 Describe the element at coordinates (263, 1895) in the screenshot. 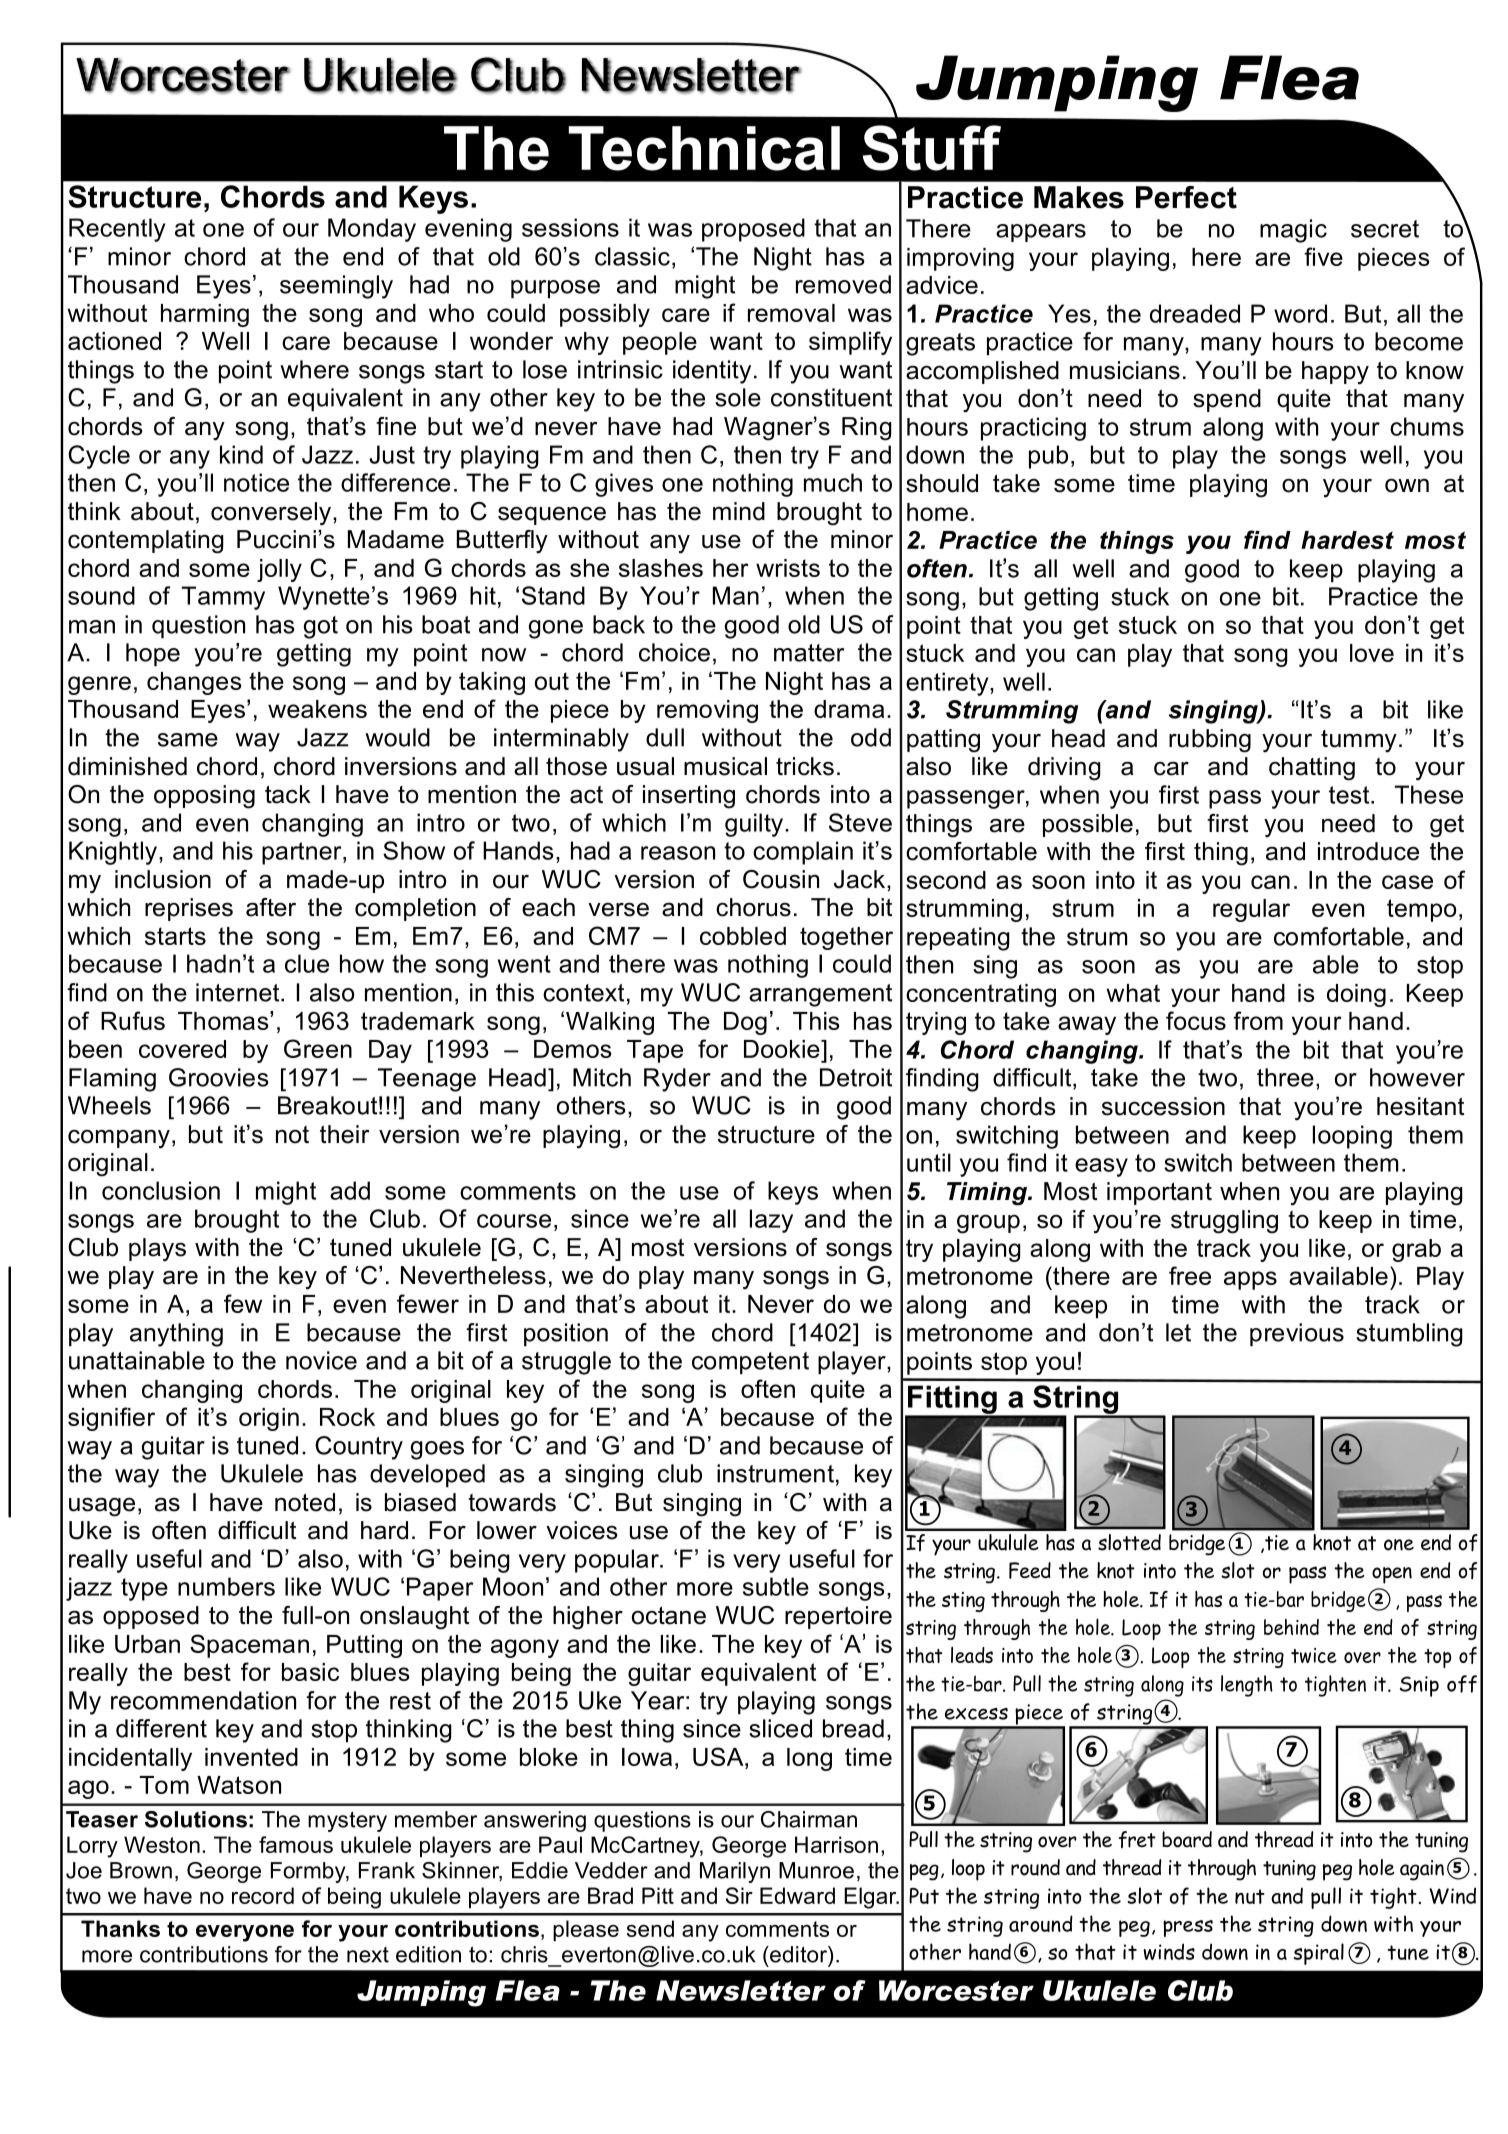

I see `record` at that location.
